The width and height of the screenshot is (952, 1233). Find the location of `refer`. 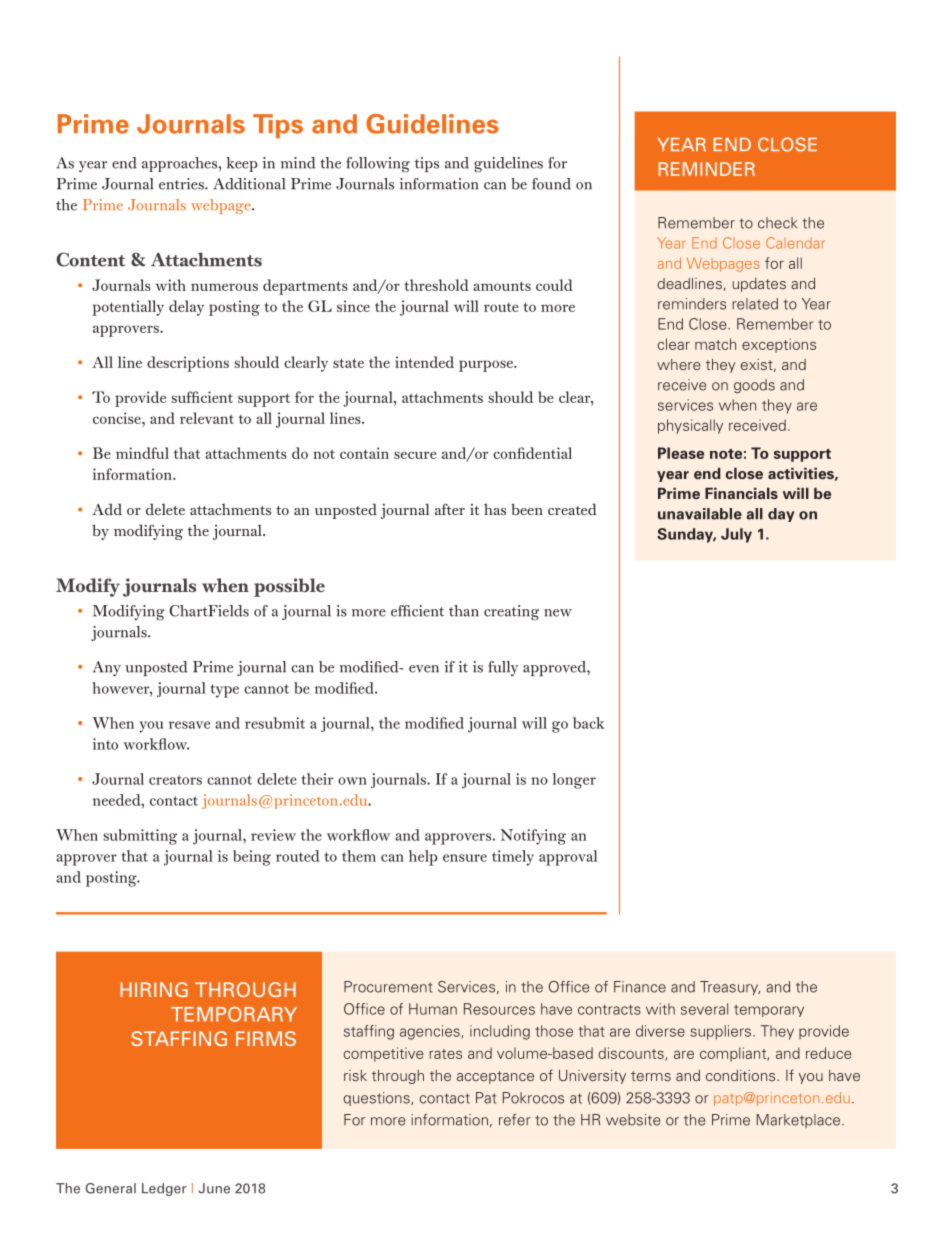

refer is located at coordinates (515, 1120).
